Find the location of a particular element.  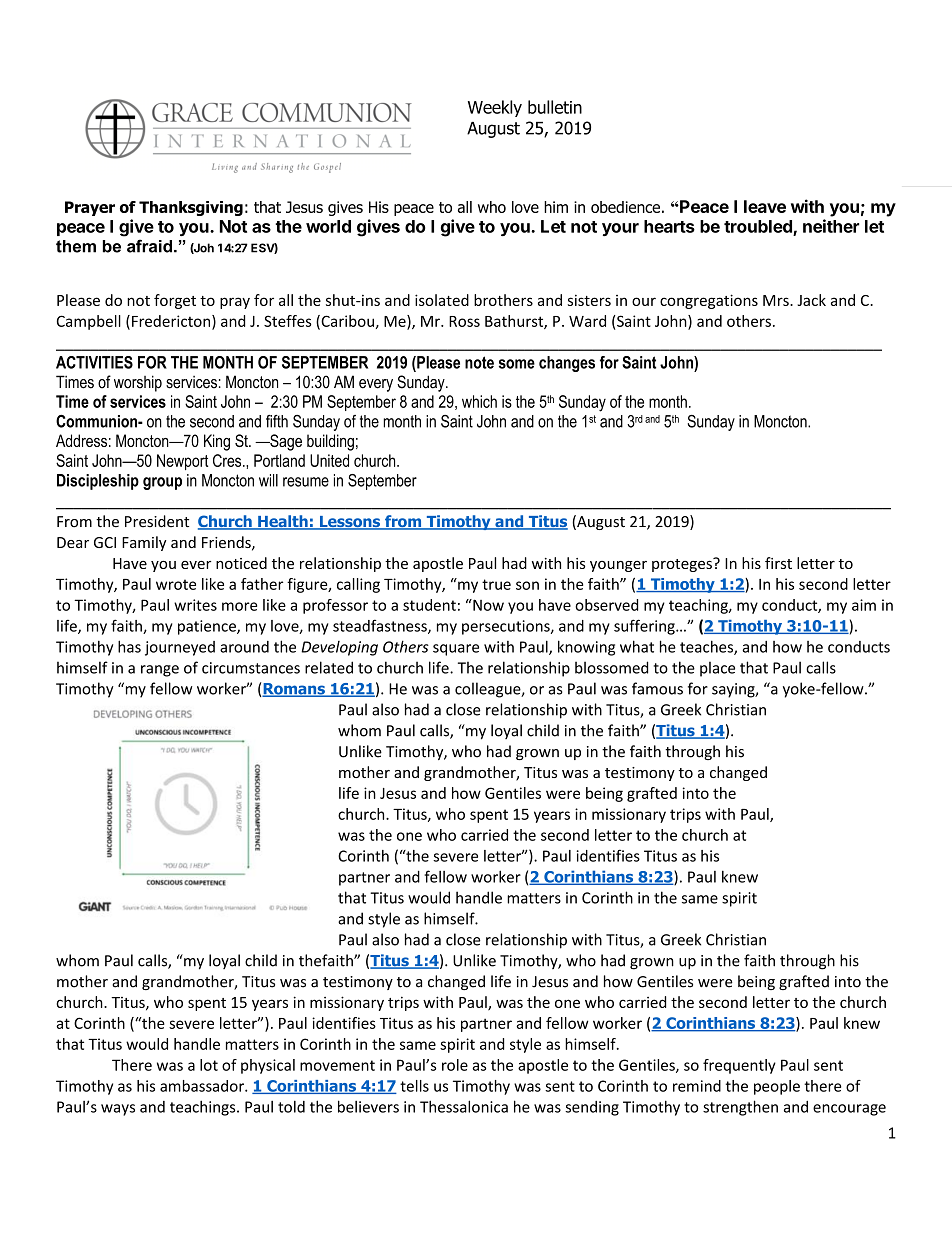

Newport is located at coordinates (182, 462).
